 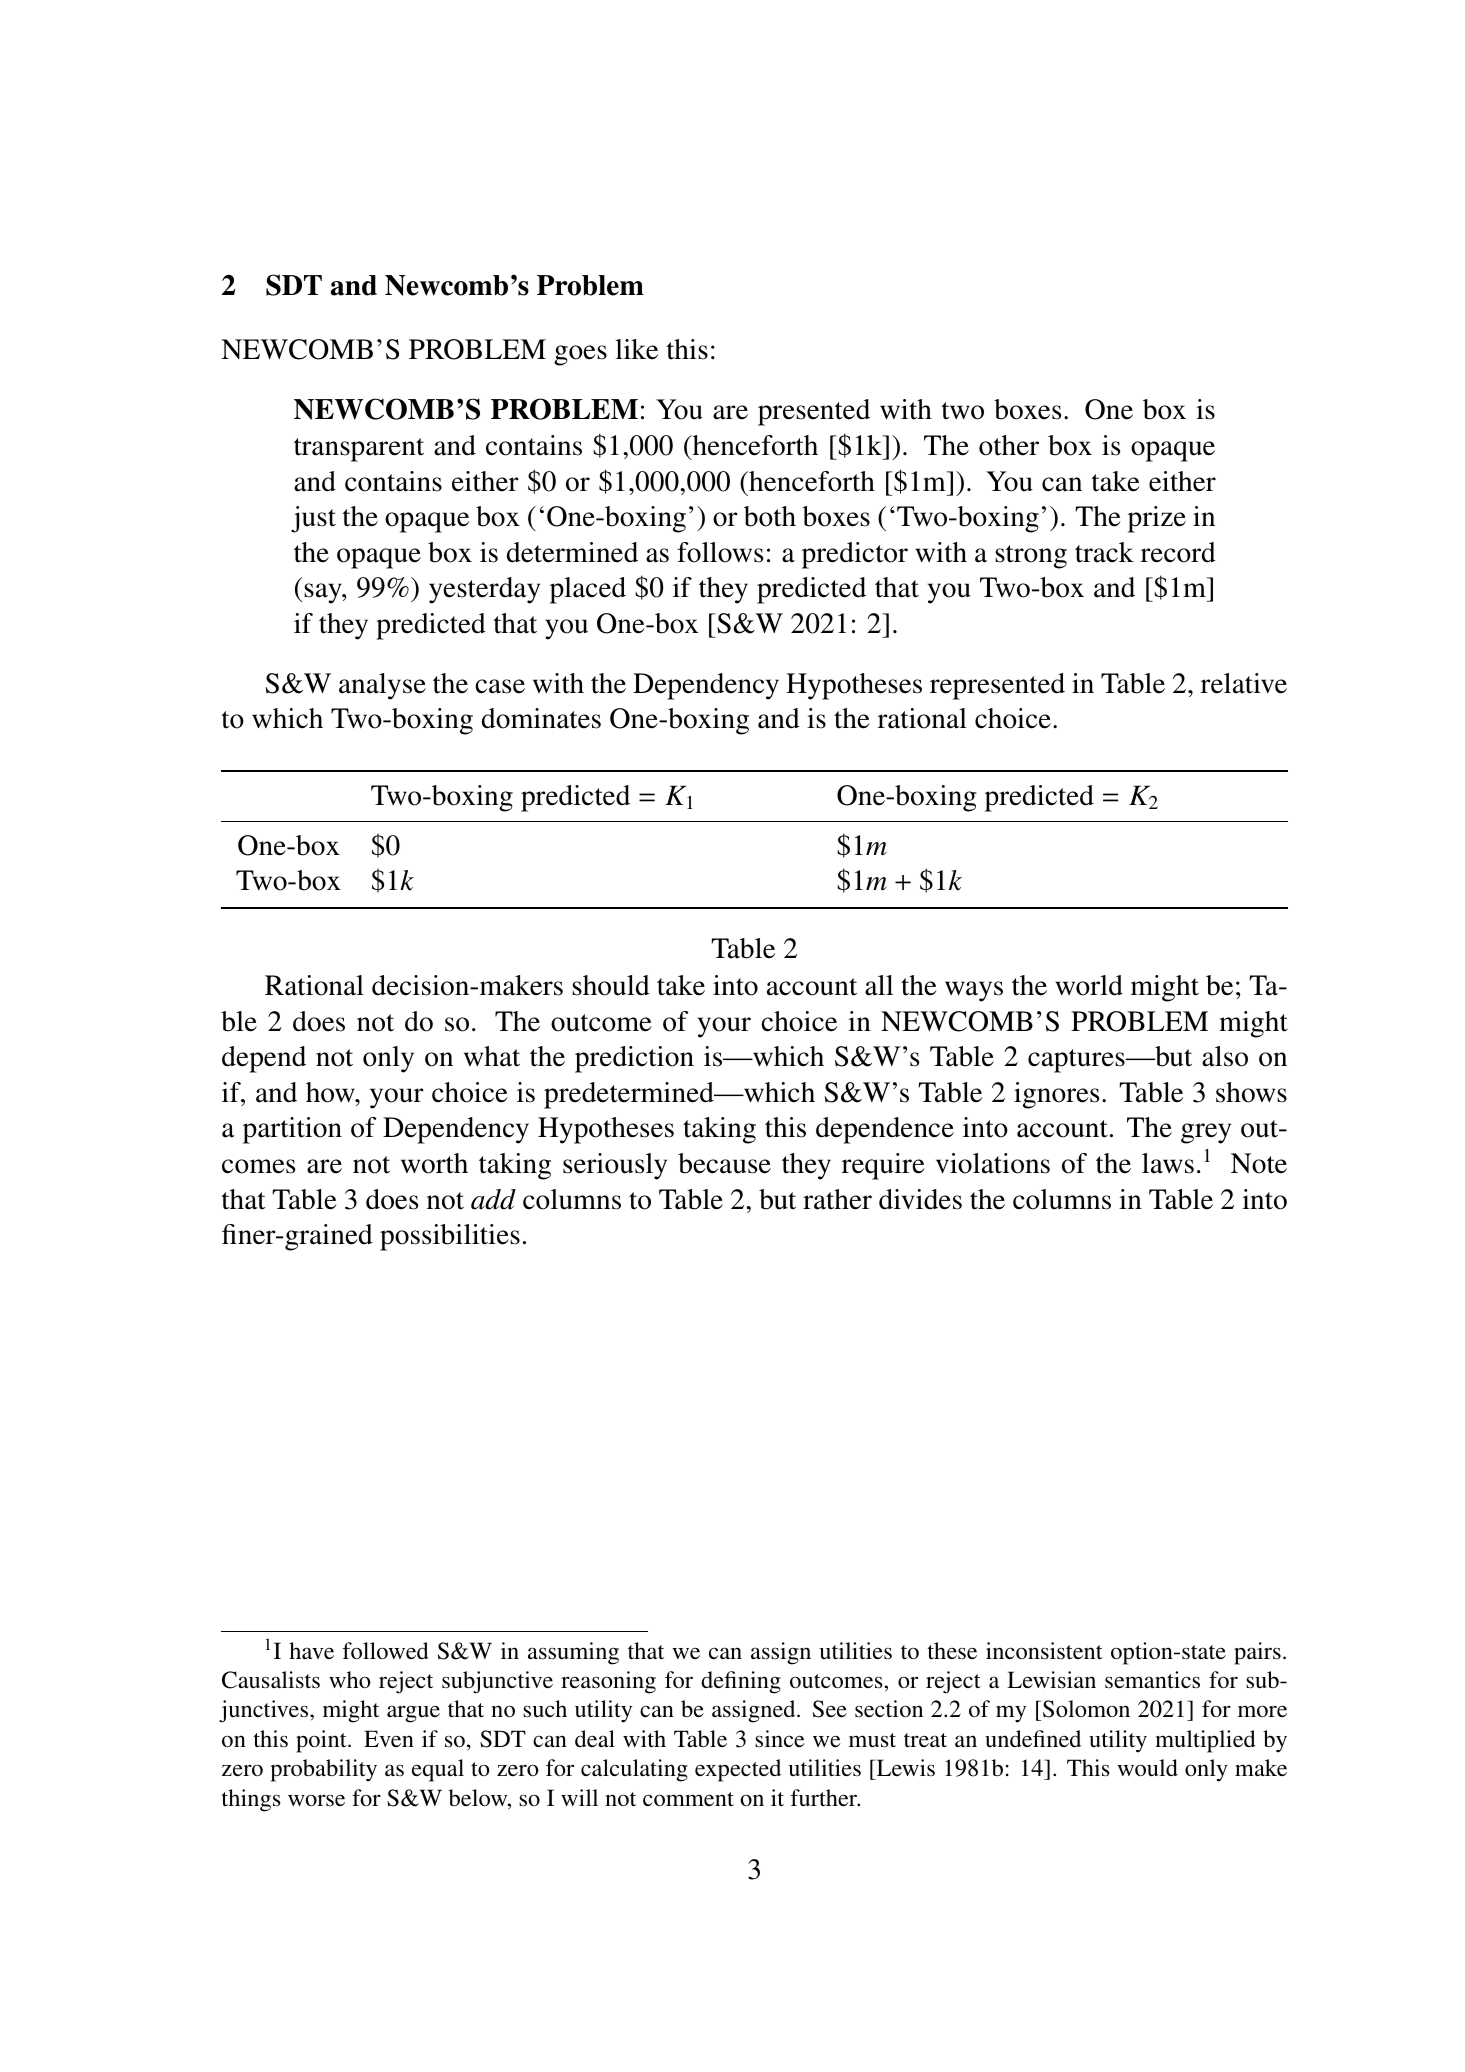 I want to click on follows, so click(x=720, y=552).
